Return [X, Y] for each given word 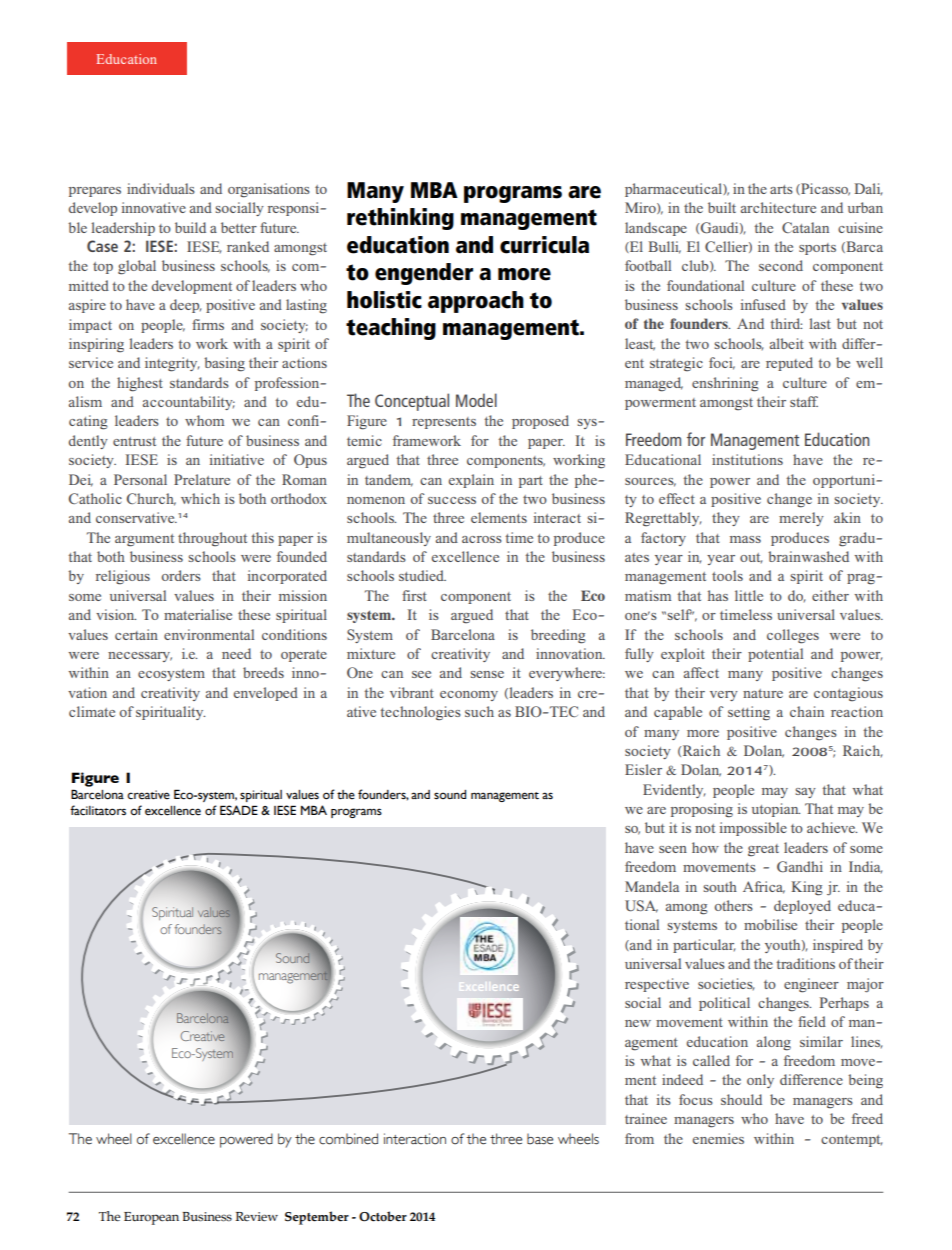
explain [471, 481]
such [479, 711]
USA [641, 906]
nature [763, 693]
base [540, 1139]
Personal [140, 479]
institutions [747, 459]
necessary [140, 657]
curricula [544, 245]
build [190, 227]
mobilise [770, 924]
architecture [778, 207]
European [151, 1218]
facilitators [98, 810]
